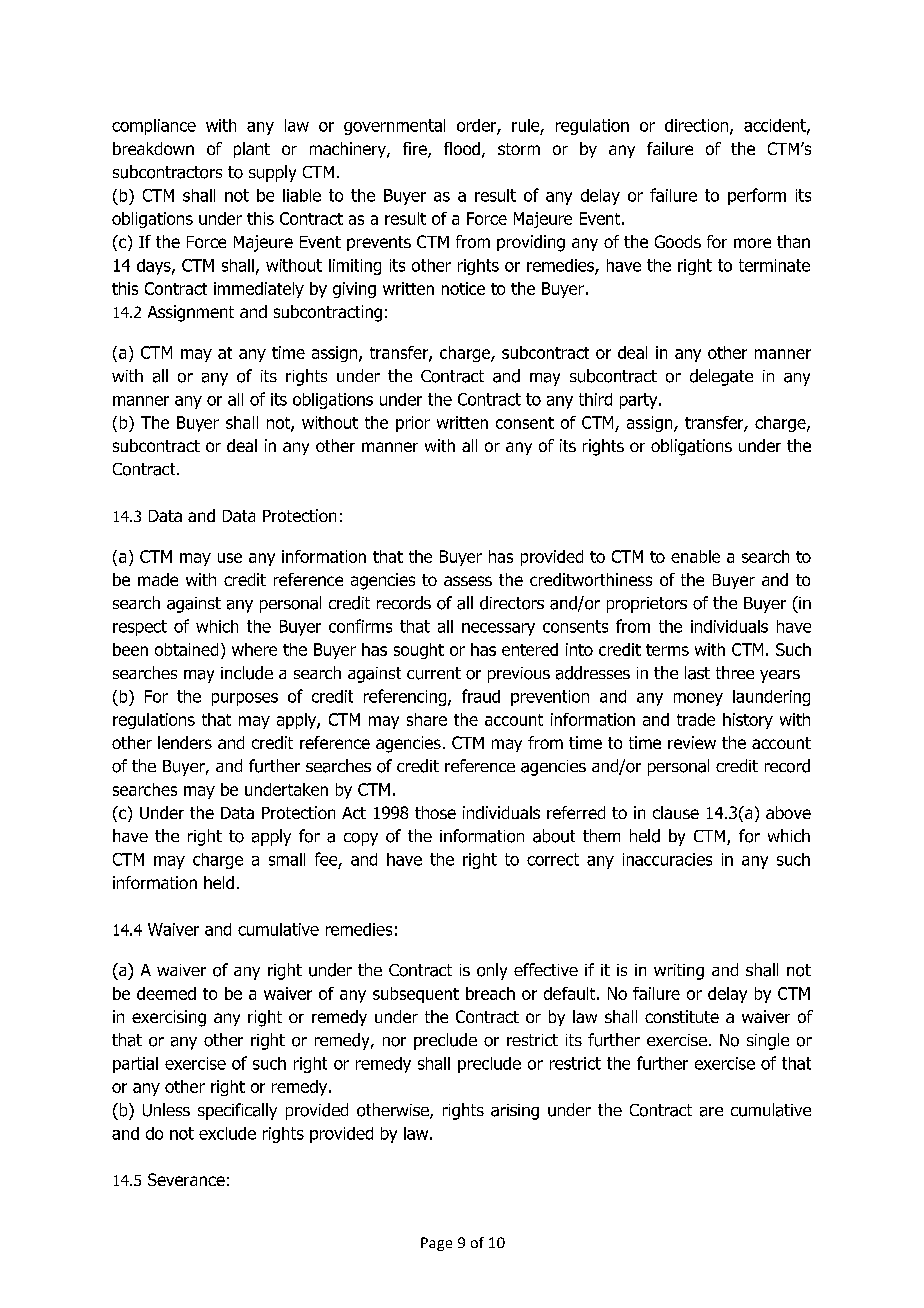 The height and width of the document is (1308, 924). Describe the element at coordinates (697, 673) in the document. I see `last` at that location.
